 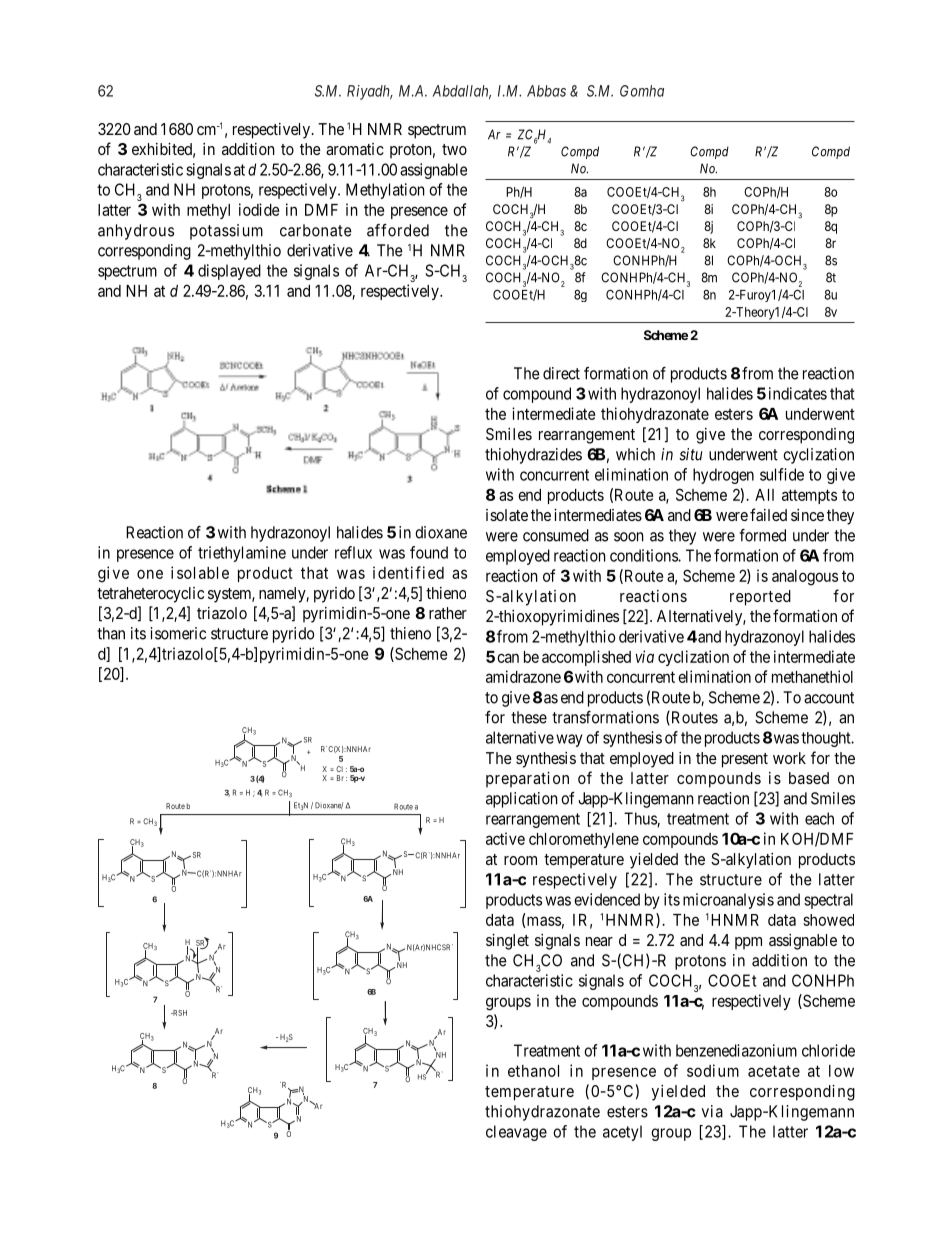 What do you see at coordinates (353, 552) in the screenshot?
I see `reflux` at bounding box center [353, 552].
